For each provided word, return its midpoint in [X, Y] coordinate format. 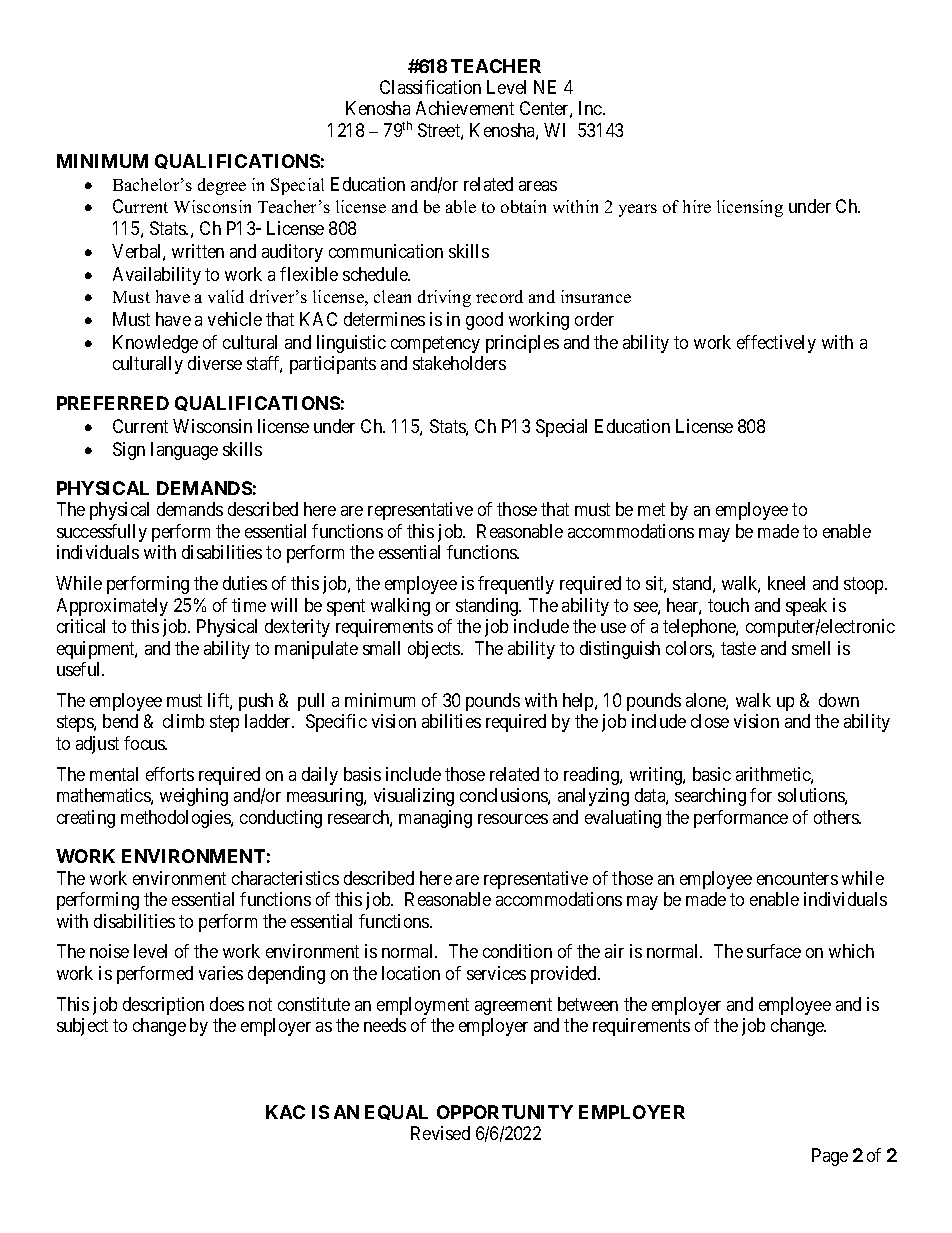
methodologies [176, 819]
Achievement [465, 108]
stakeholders [459, 363]
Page [830, 1157]
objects [435, 650]
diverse [215, 363]
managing [435, 819]
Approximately [112, 607]
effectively [776, 344]
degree [222, 186]
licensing [750, 208]
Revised [440, 1133]
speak [806, 607]
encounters [797, 878]
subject [82, 1027]
